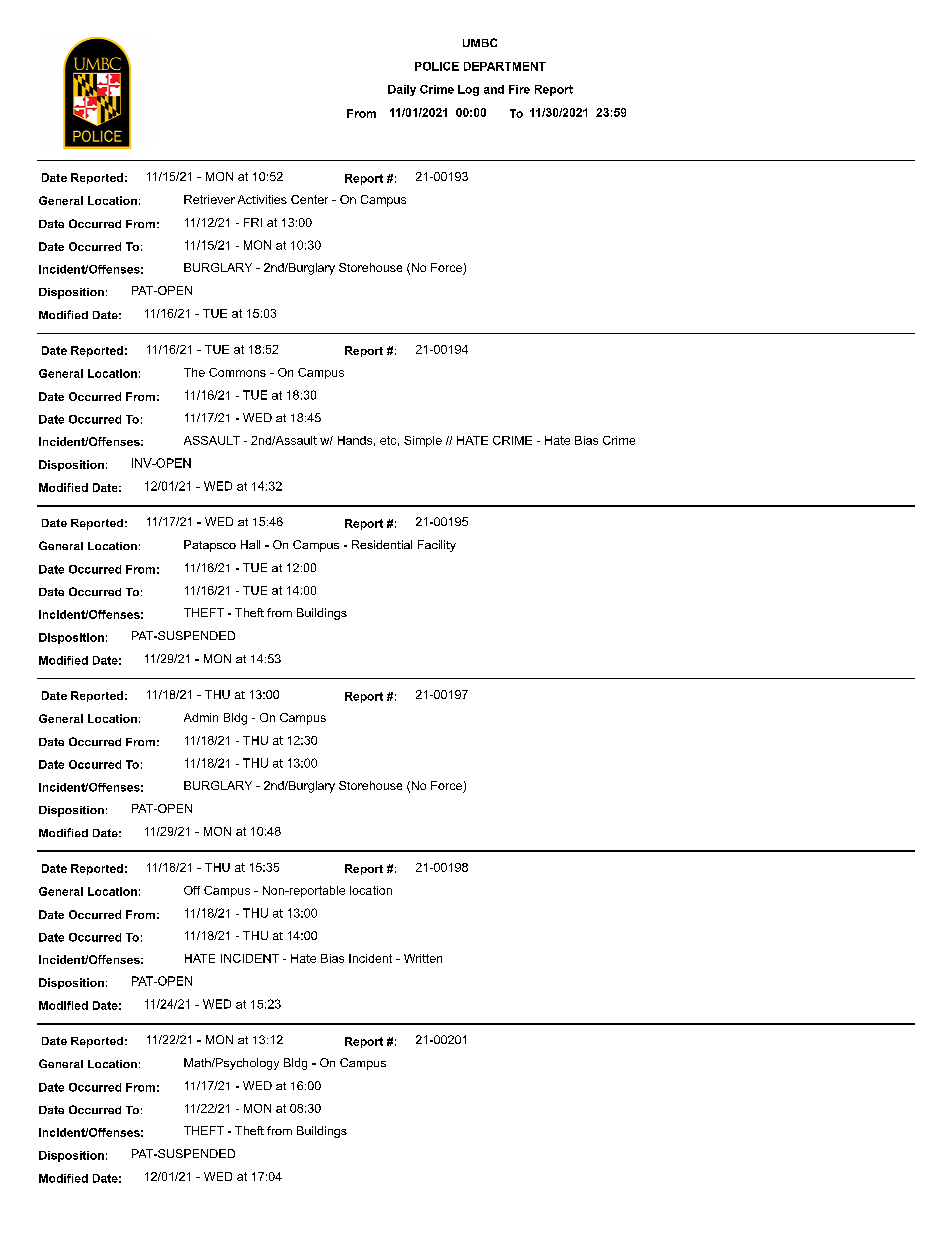 This document has height=1233, width=952. I want to click on Commons, so click(237, 372).
